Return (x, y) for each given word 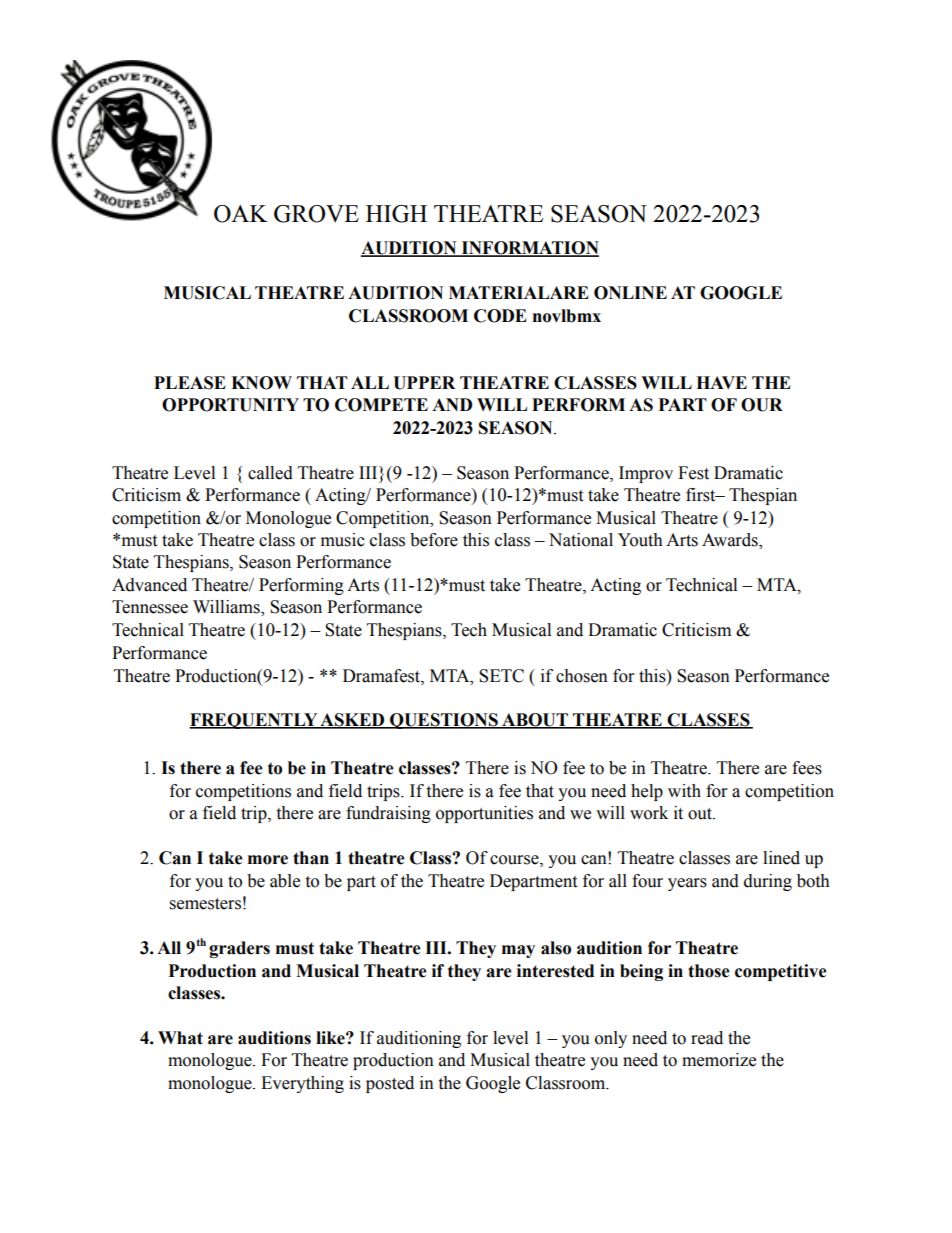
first (702, 495)
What (180, 1038)
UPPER (424, 383)
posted (390, 1084)
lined (781, 858)
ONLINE (630, 293)
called (270, 473)
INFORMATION (529, 249)
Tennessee (150, 607)
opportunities (484, 814)
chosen (582, 676)
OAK (241, 214)
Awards (731, 540)
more (268, 860)
